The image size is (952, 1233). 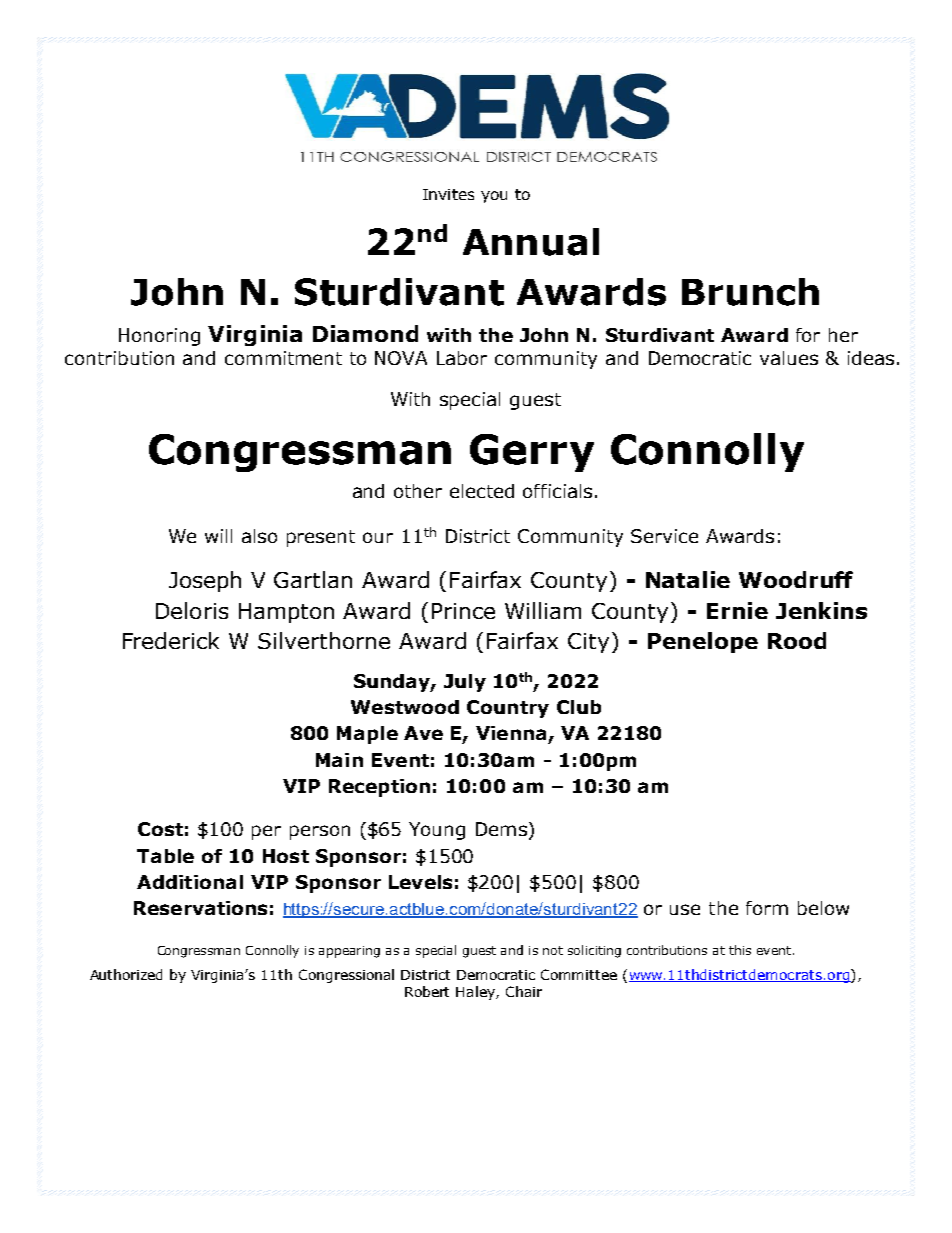 What do you see at coordinates (259, 536) in the screenshot?
I see `also` at bounding box center [259, 536].
